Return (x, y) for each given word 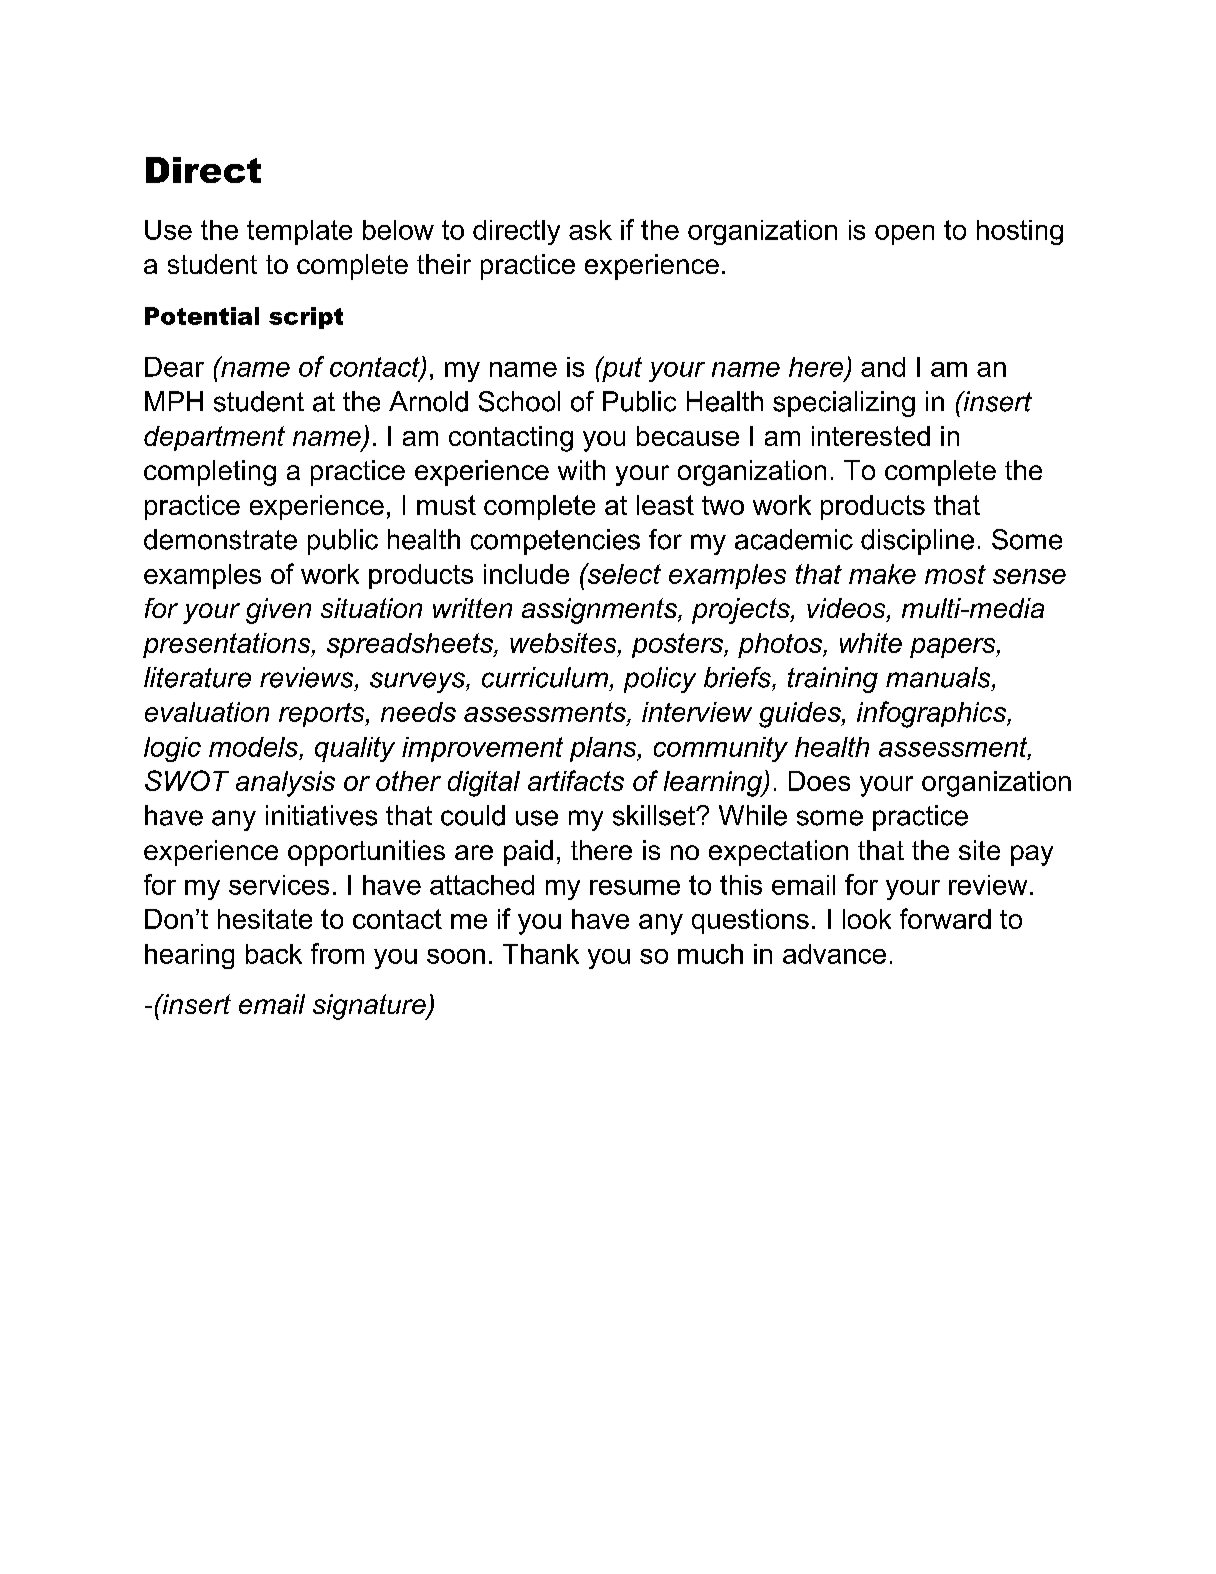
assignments (600, 611)
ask (590, 230)
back (274, 954)
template (299, 232)
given (278, 611)
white (871, 643)
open (904, 235)
